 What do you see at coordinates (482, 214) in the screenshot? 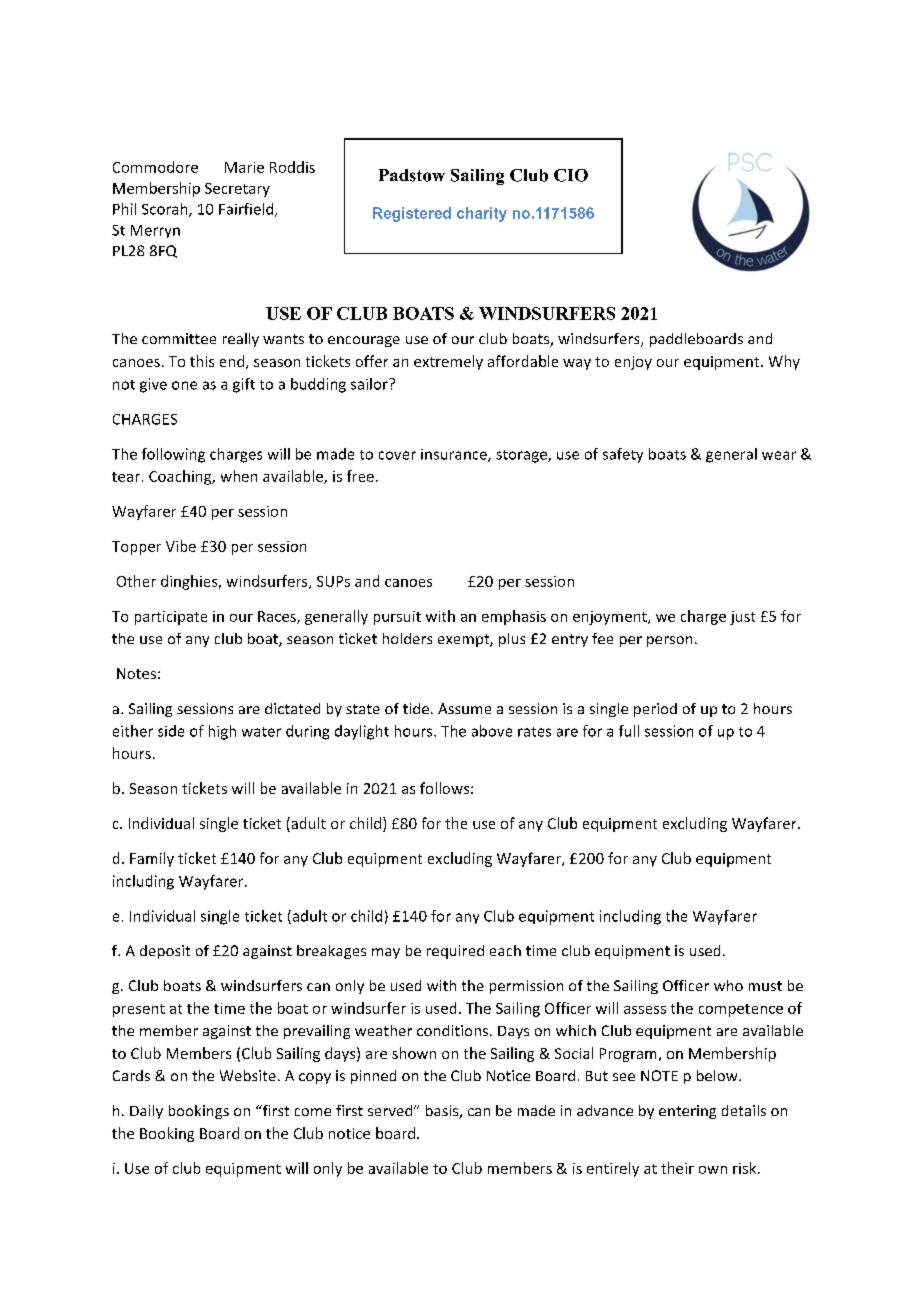
I see `charity` at bounding box center [482, 214].
